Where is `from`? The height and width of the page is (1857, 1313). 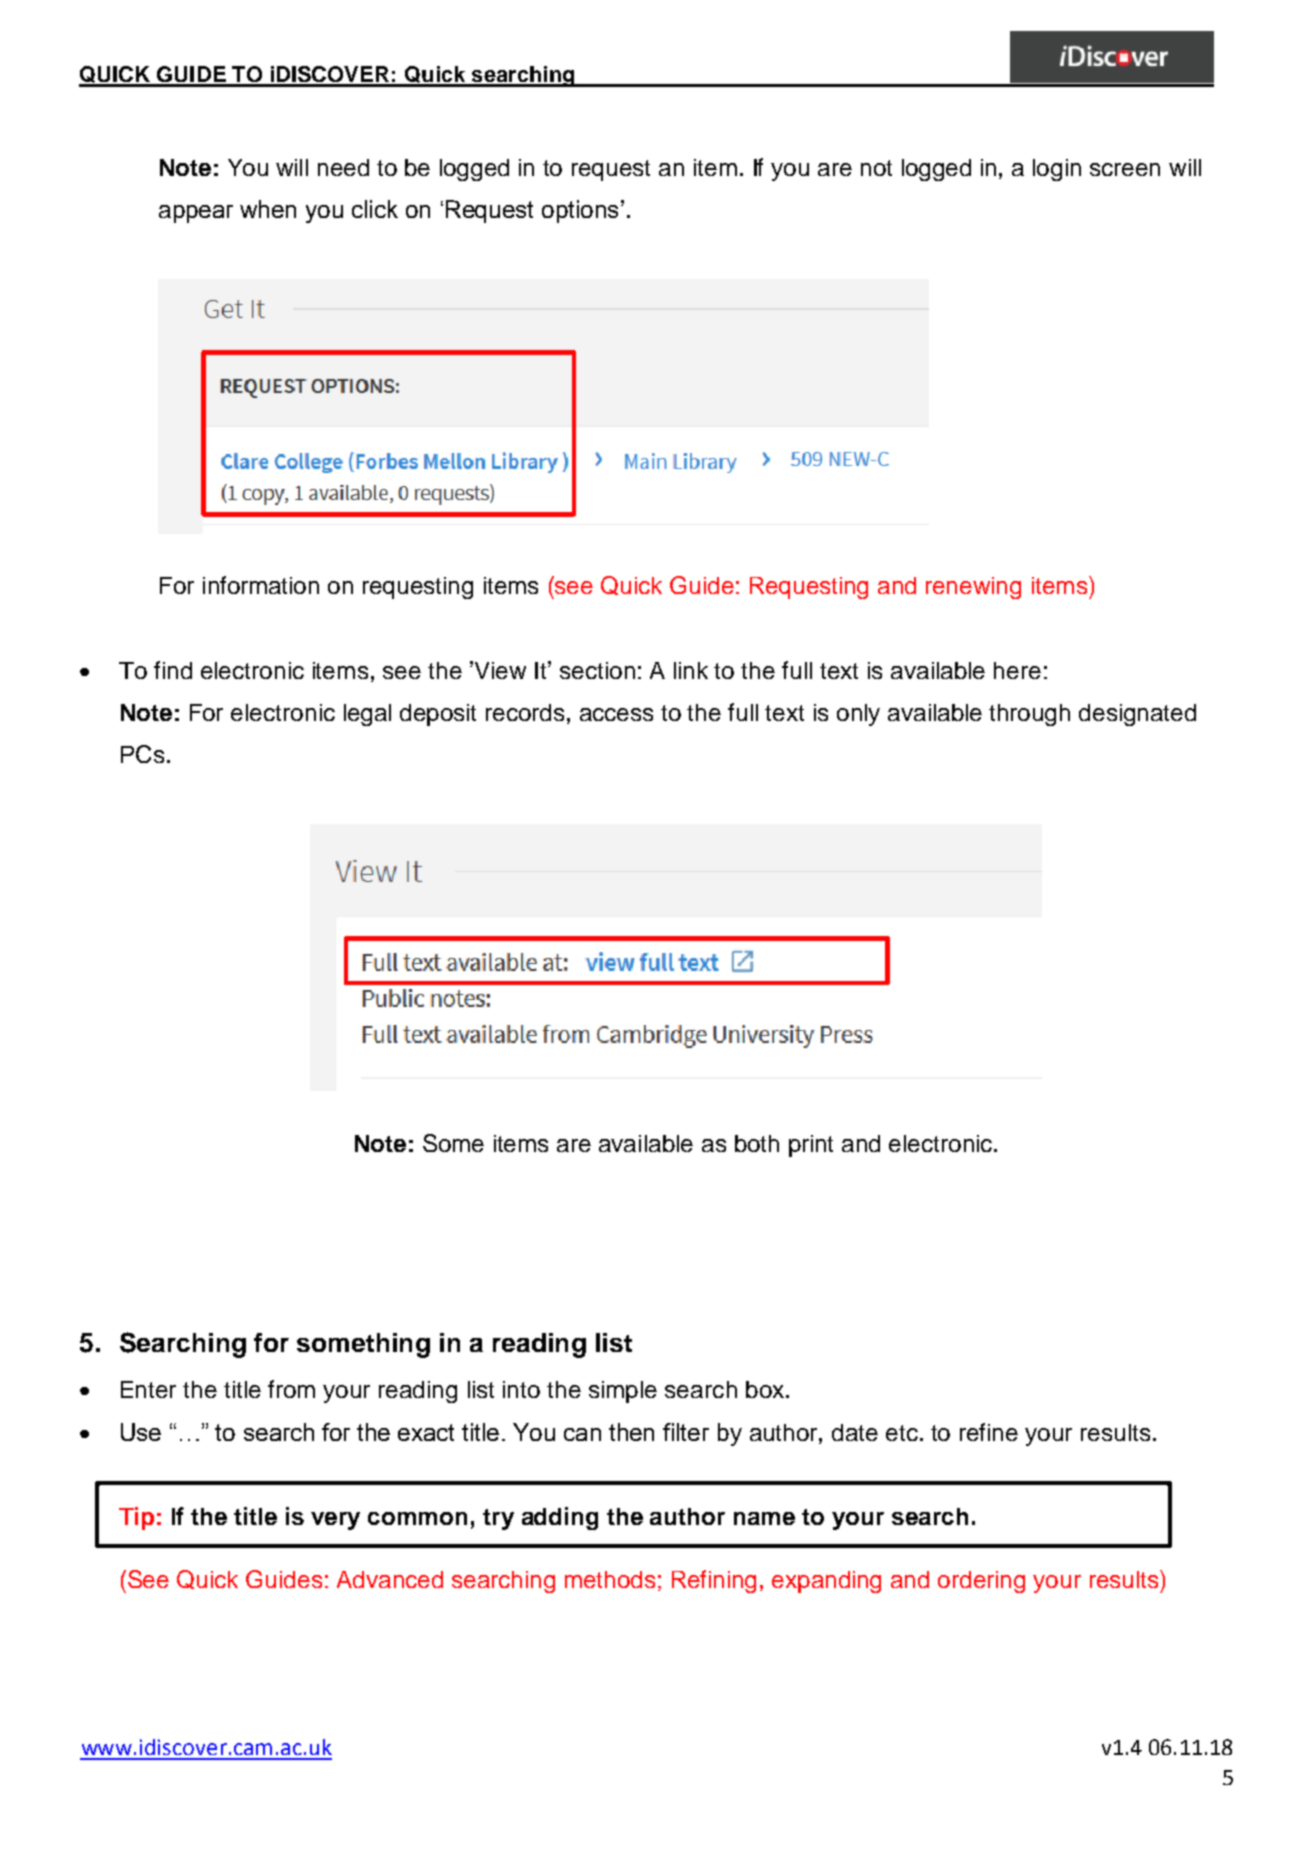 from is located at coordinates (291, 1389).
